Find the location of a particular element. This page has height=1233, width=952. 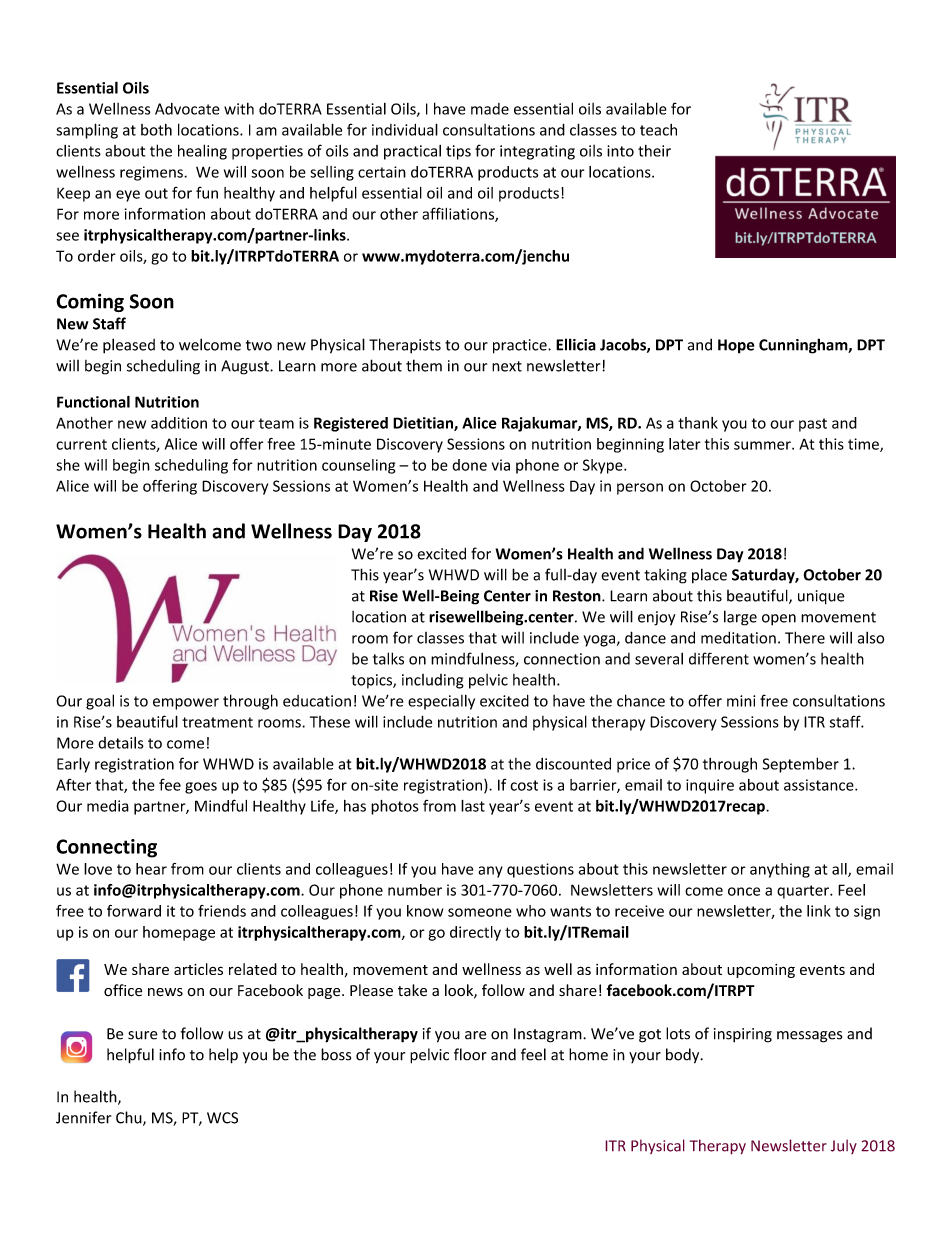

anything is located at coordinates (780, 870).
